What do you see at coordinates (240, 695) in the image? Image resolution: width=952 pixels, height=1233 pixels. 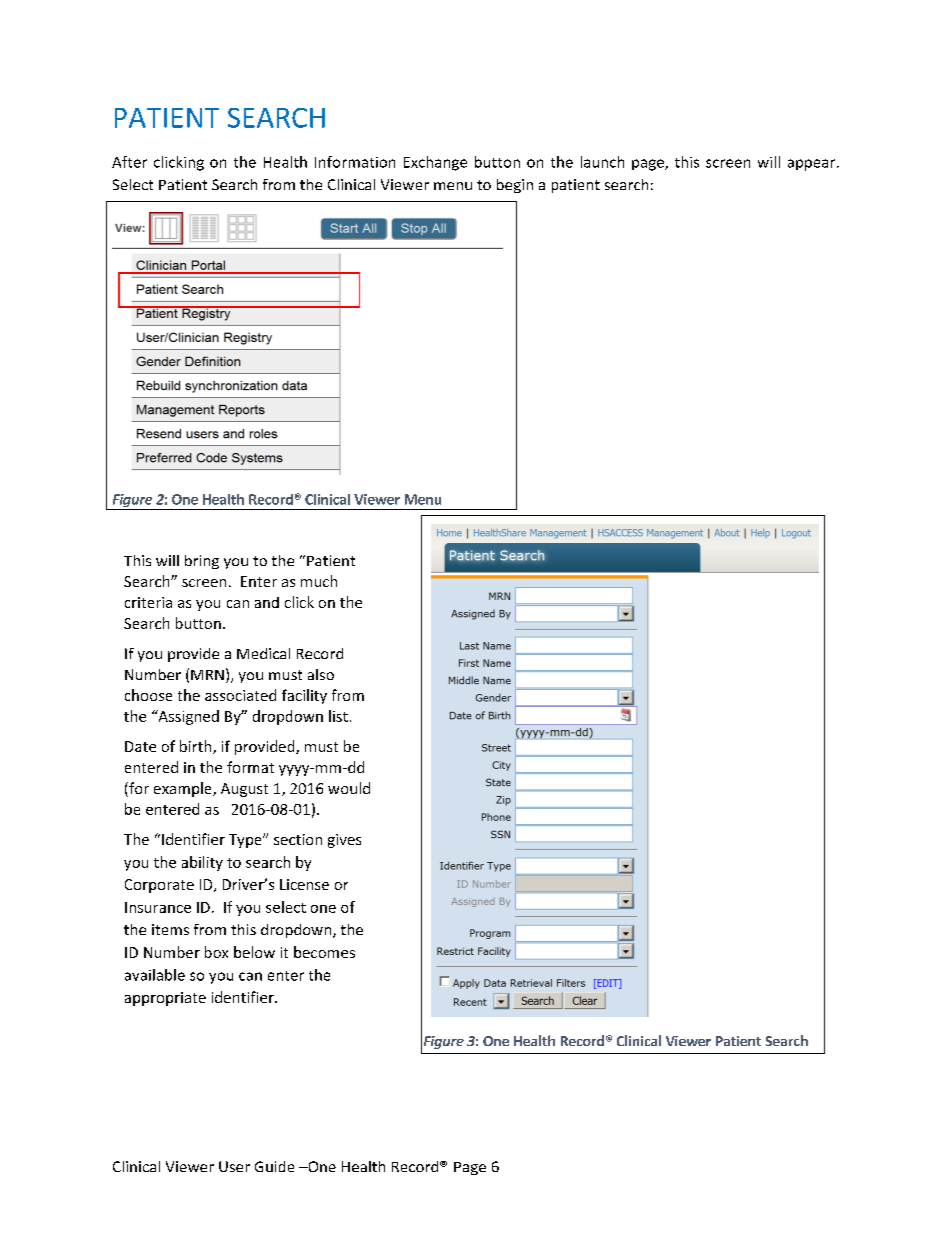 I see `associated` at bounding box center [240, 695].
